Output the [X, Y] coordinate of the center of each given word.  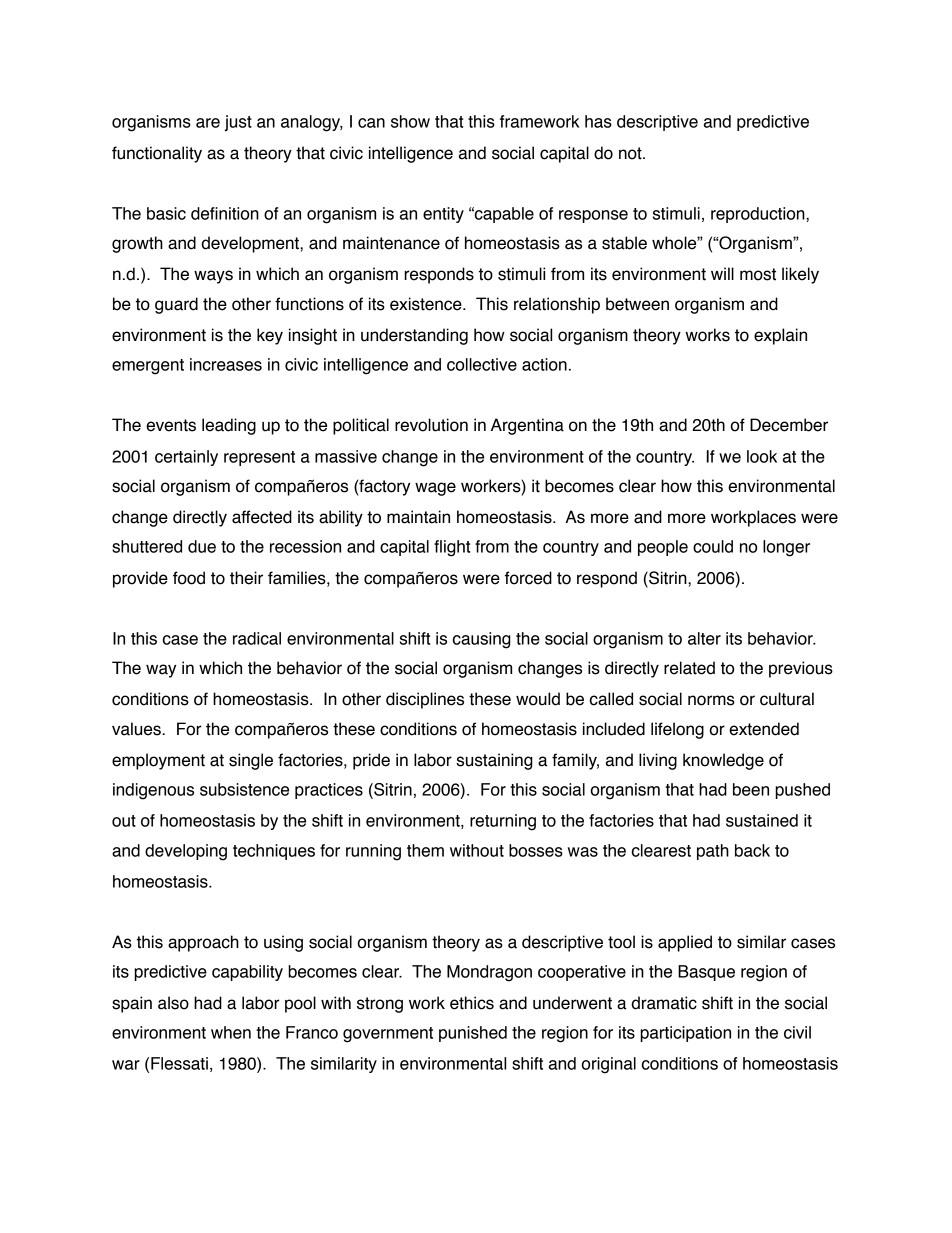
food [189, 578]
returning [503, 822]
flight [452, 548]
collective [482, 364]
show [410, 121]
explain [780, 336]
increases [226, 364]
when [231, 1032]
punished [473, 1034]
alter [704, 638]
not [631, 153]
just [238, 123]
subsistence [244, 789]
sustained [762, 820]
